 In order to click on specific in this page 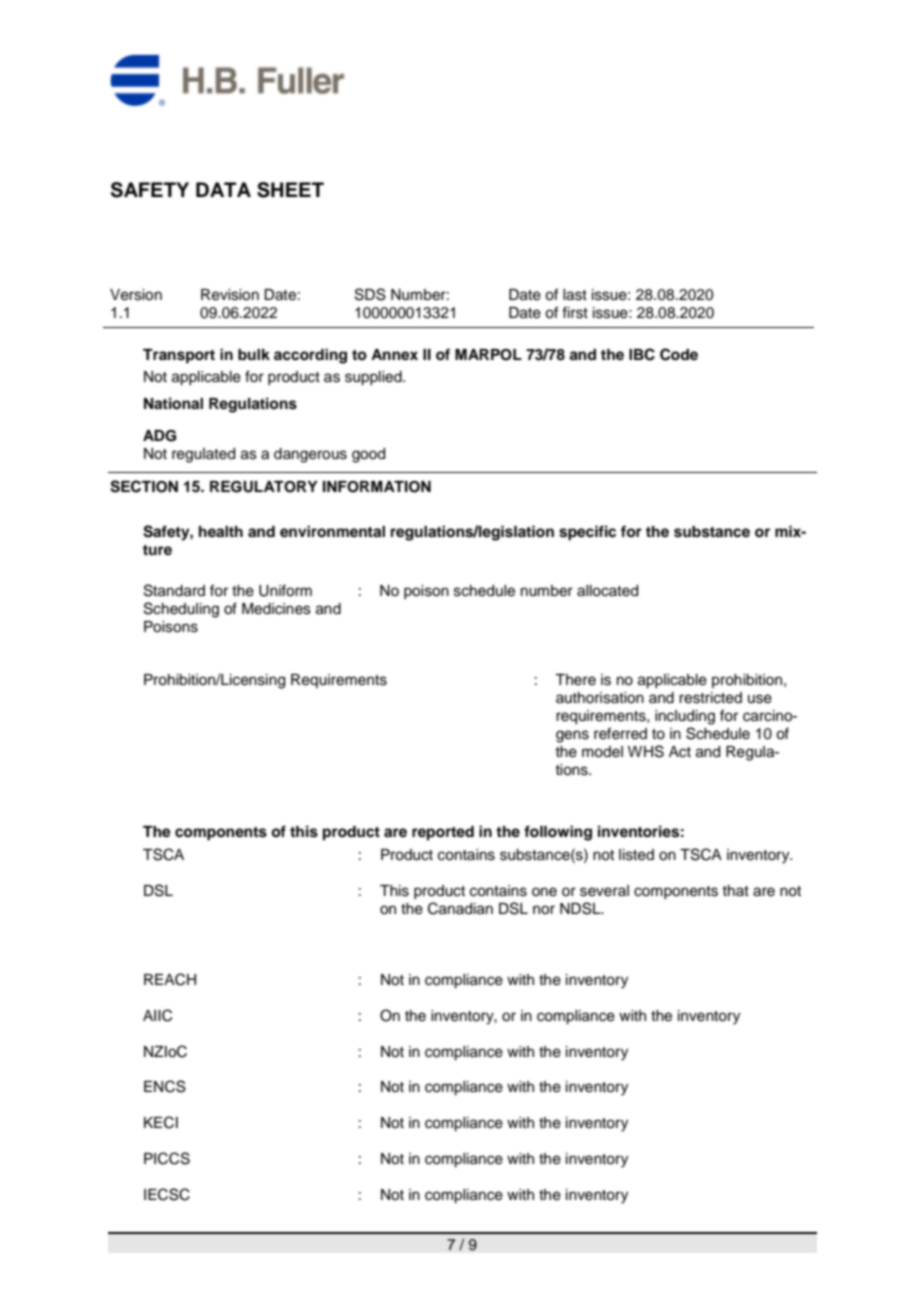, I will do `click(587, 533)`.
